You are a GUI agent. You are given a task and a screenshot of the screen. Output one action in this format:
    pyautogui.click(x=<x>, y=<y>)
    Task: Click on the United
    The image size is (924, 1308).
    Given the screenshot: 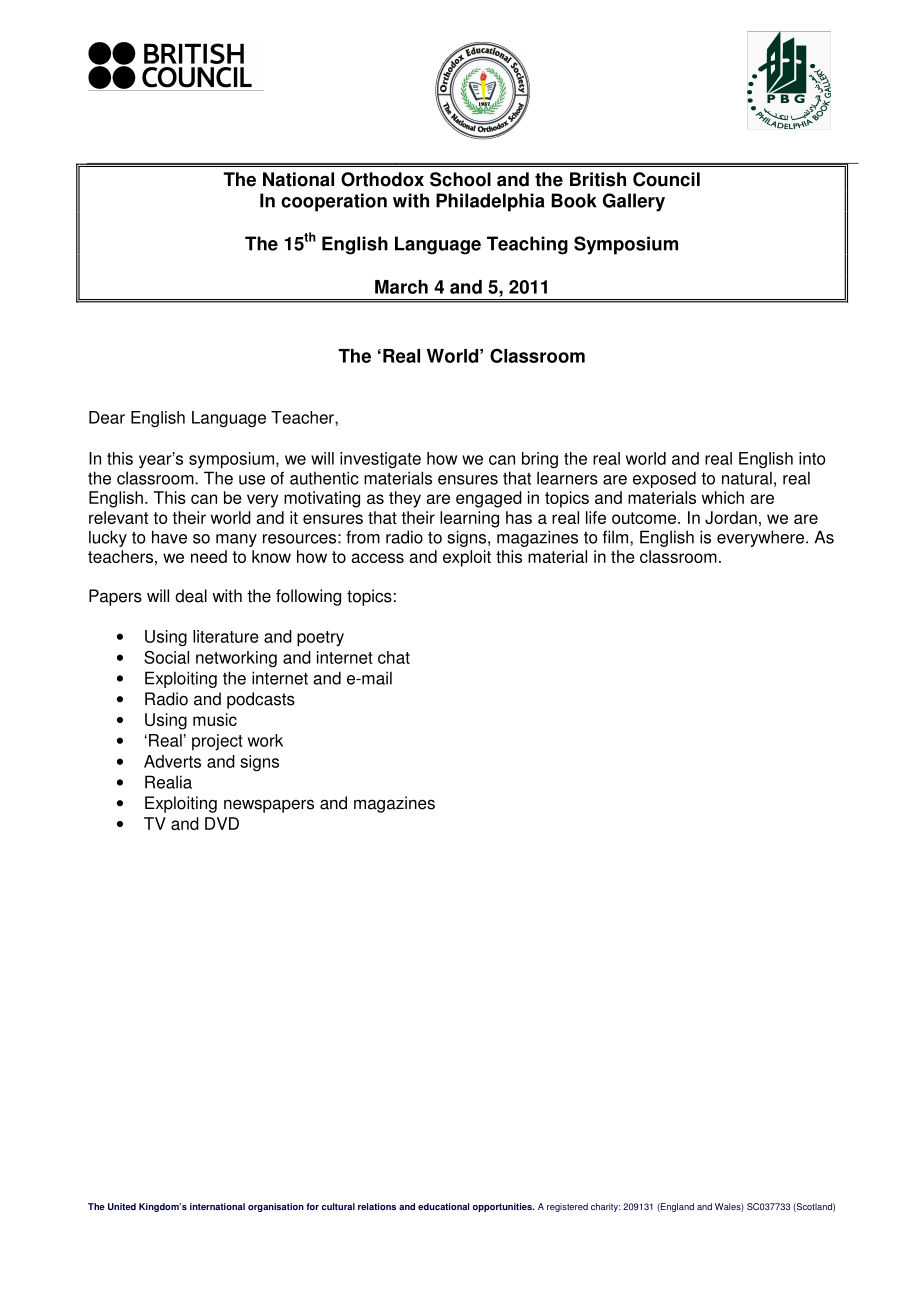 What is the action you would take?
    pyautogui.click(x=122, y=1206)
